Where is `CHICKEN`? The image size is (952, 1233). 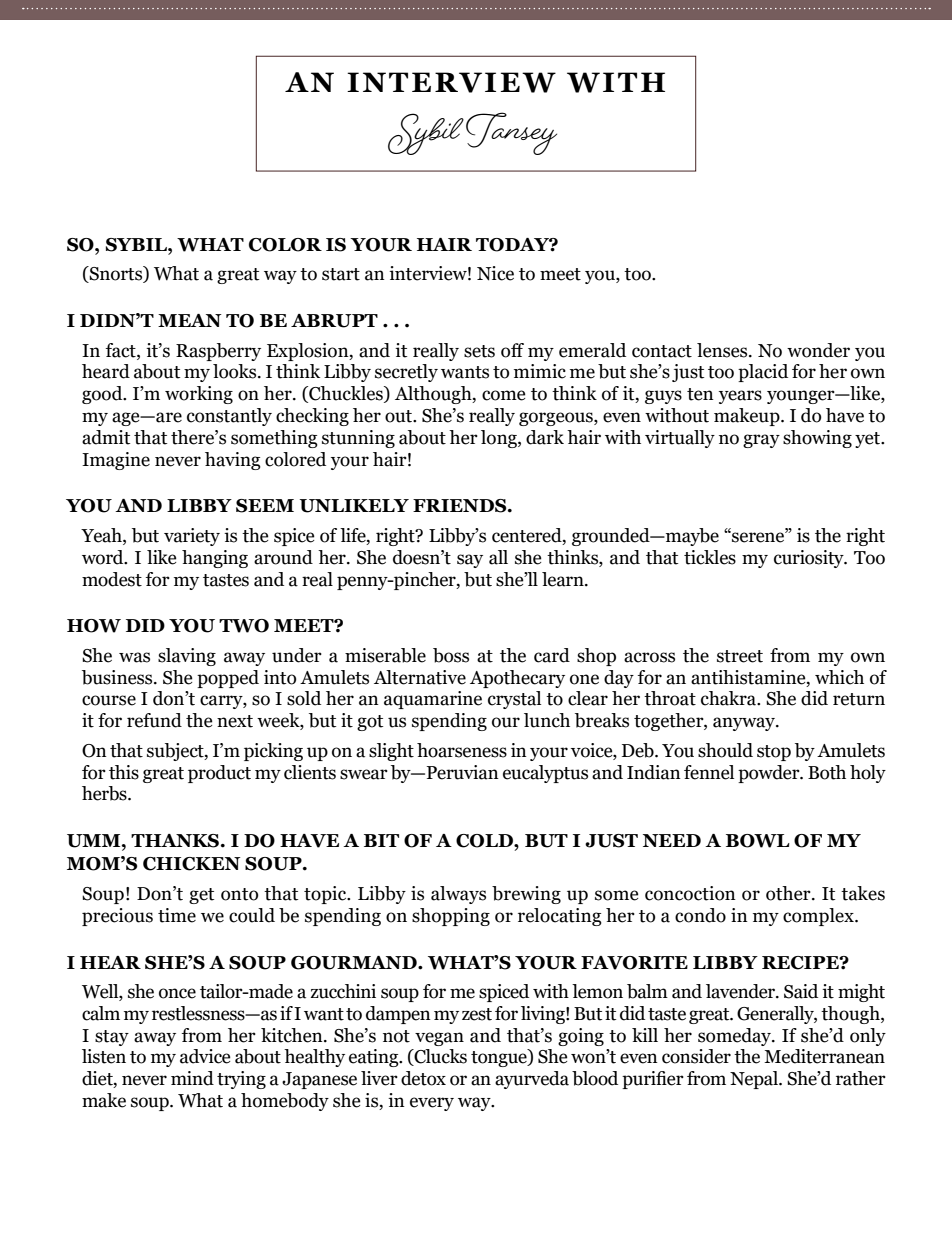 CHICKEN is located at coordinates (191, 864).
